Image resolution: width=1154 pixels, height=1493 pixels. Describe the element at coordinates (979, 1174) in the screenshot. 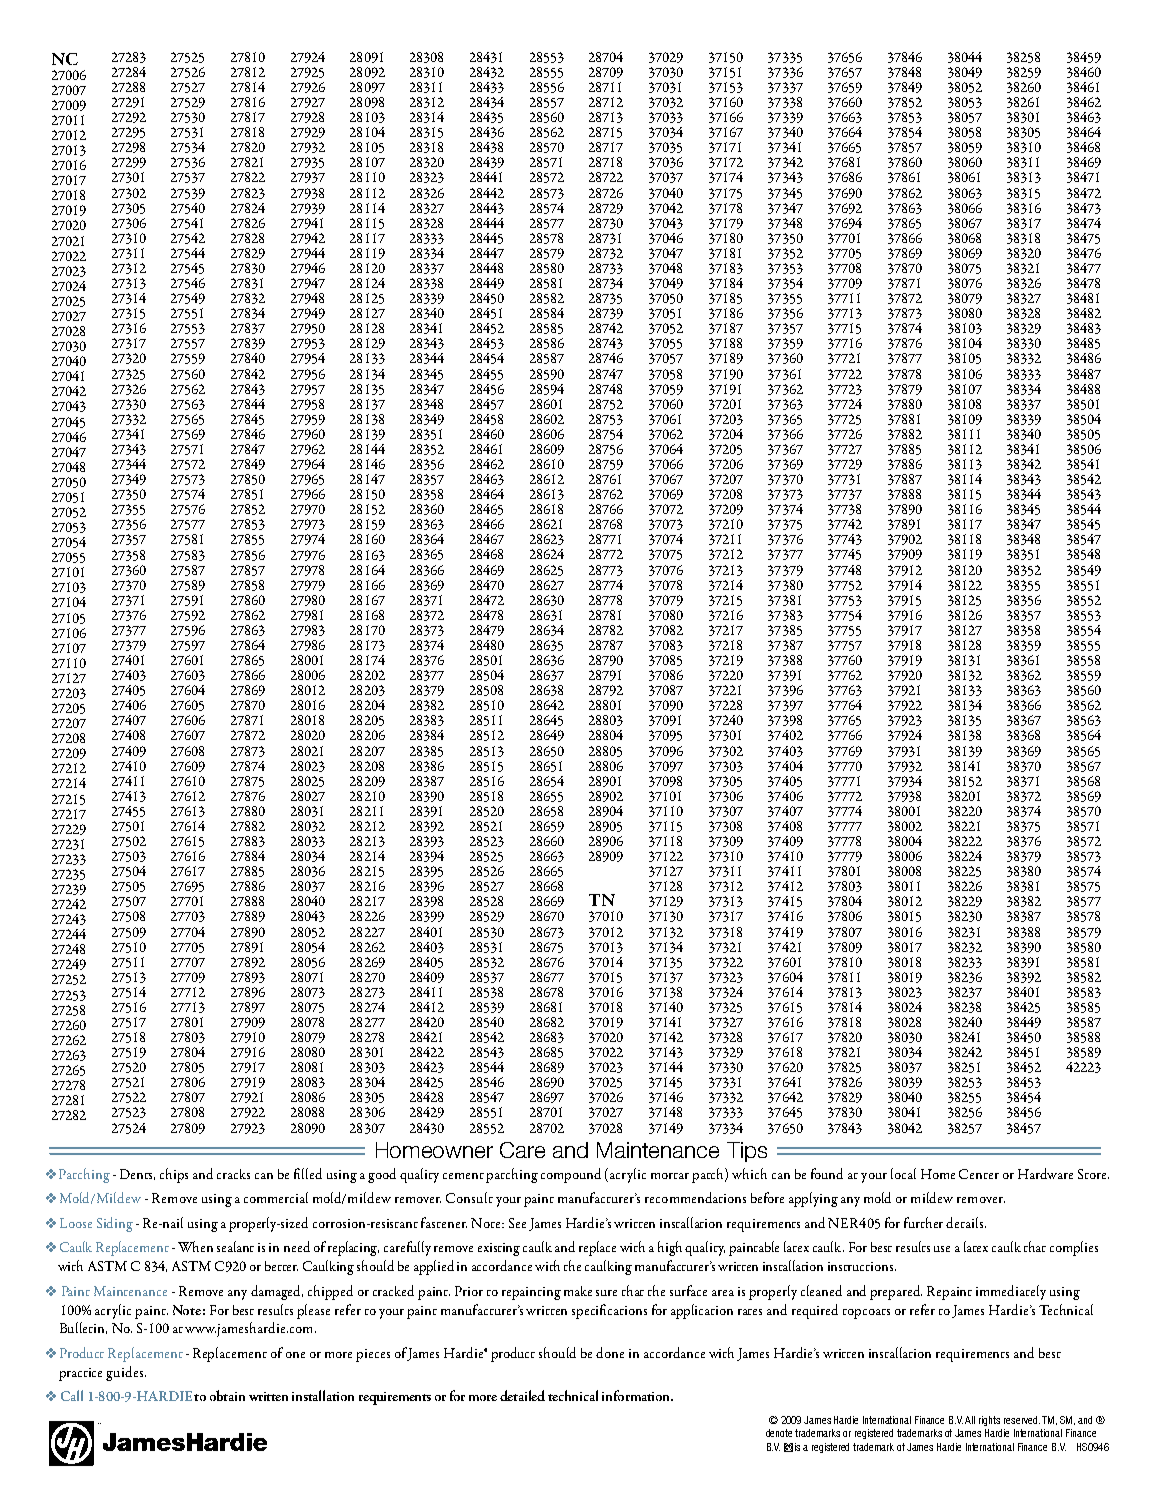

I see `Center` at that location.
